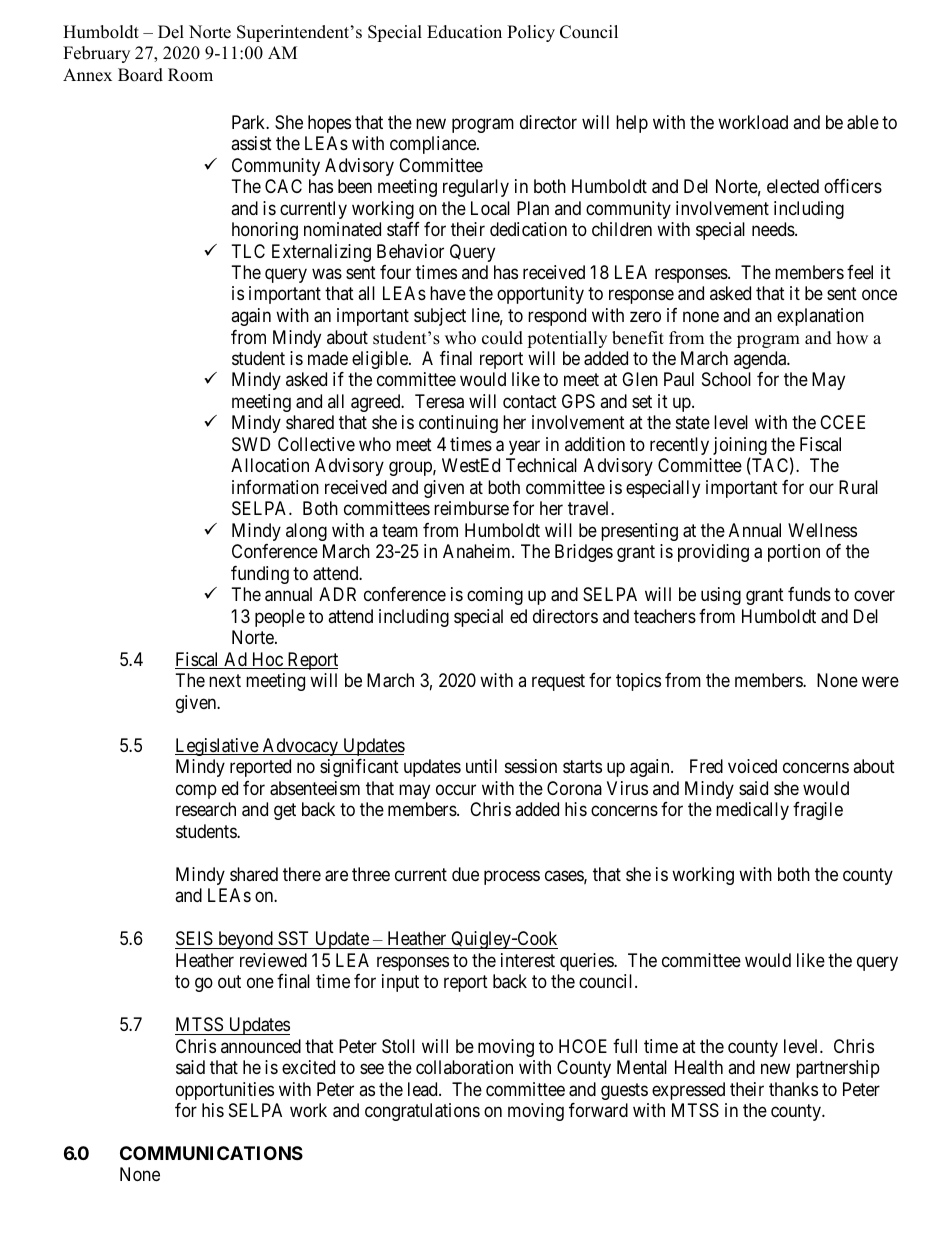 The height and width of the screenshot is (1233, 952). What do you see at coordinates (422, 1112) in the screenshot?
I see `congratulations` at bounding box center [422, 1112].
